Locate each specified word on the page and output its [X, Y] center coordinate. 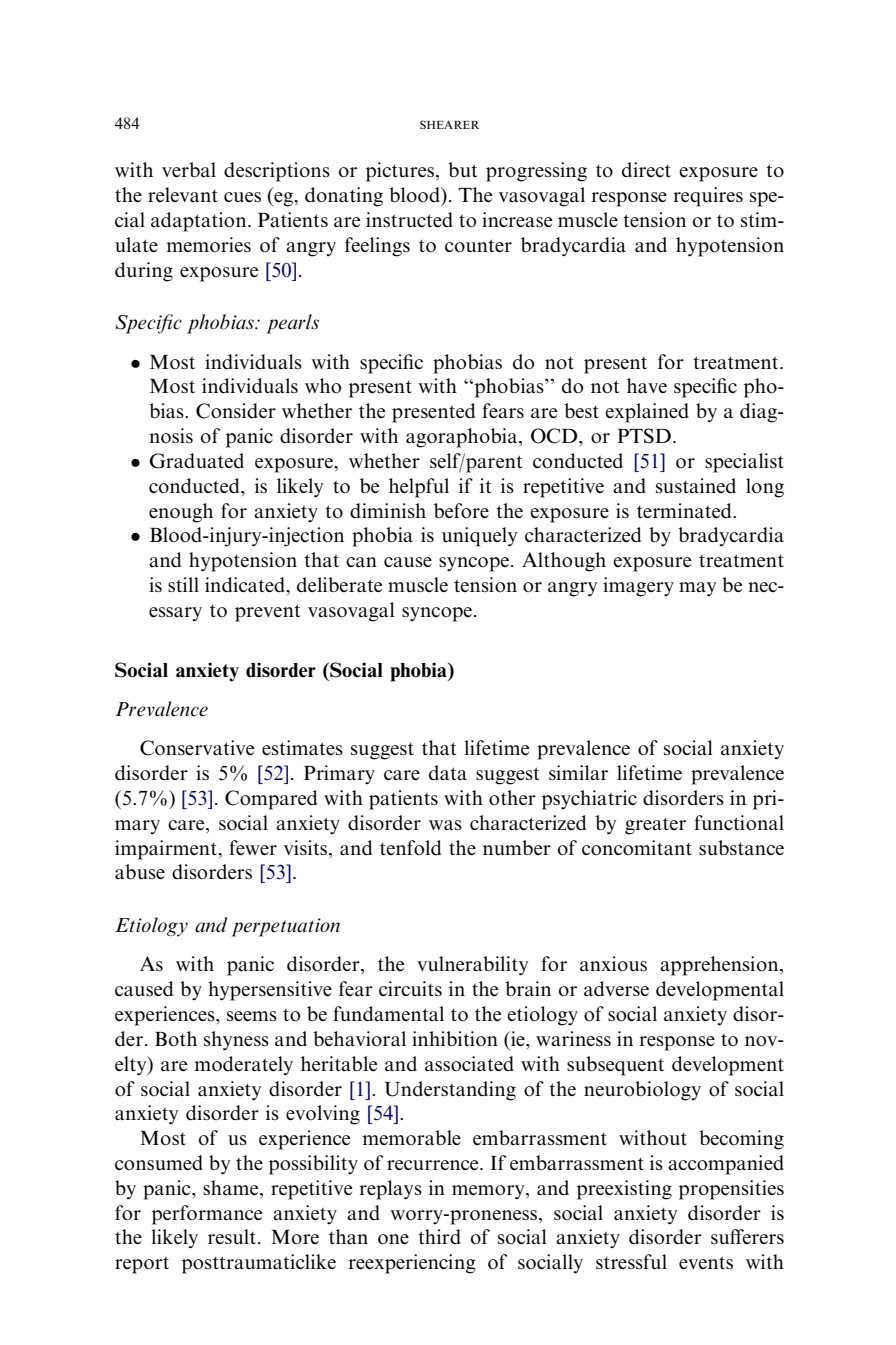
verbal [189, 170]
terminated [685, 511]
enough [181, 513]
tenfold [410, 848]
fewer [253, 848]
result [233, 1237]
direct [646, 169]
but [463, 169]
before [461, 511]
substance [741, 848]
